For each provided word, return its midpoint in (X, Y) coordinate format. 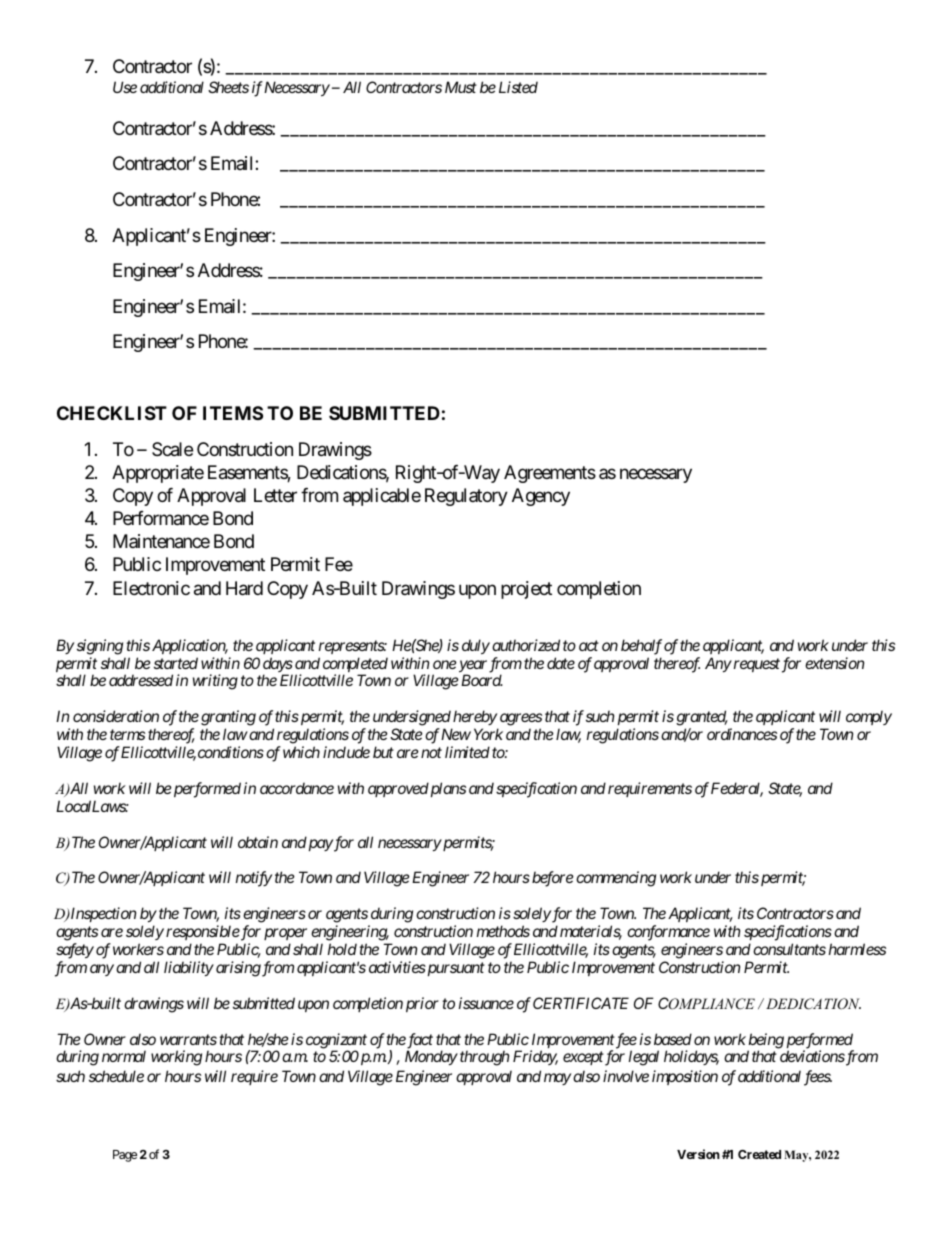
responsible (203, 932)
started (176, 663)
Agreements (550, 474)
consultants (789, 949)
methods (503, 931)
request (757, 665)
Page (125, 1156)
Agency (541, 497)
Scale (172, 449)
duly (476, 646)
